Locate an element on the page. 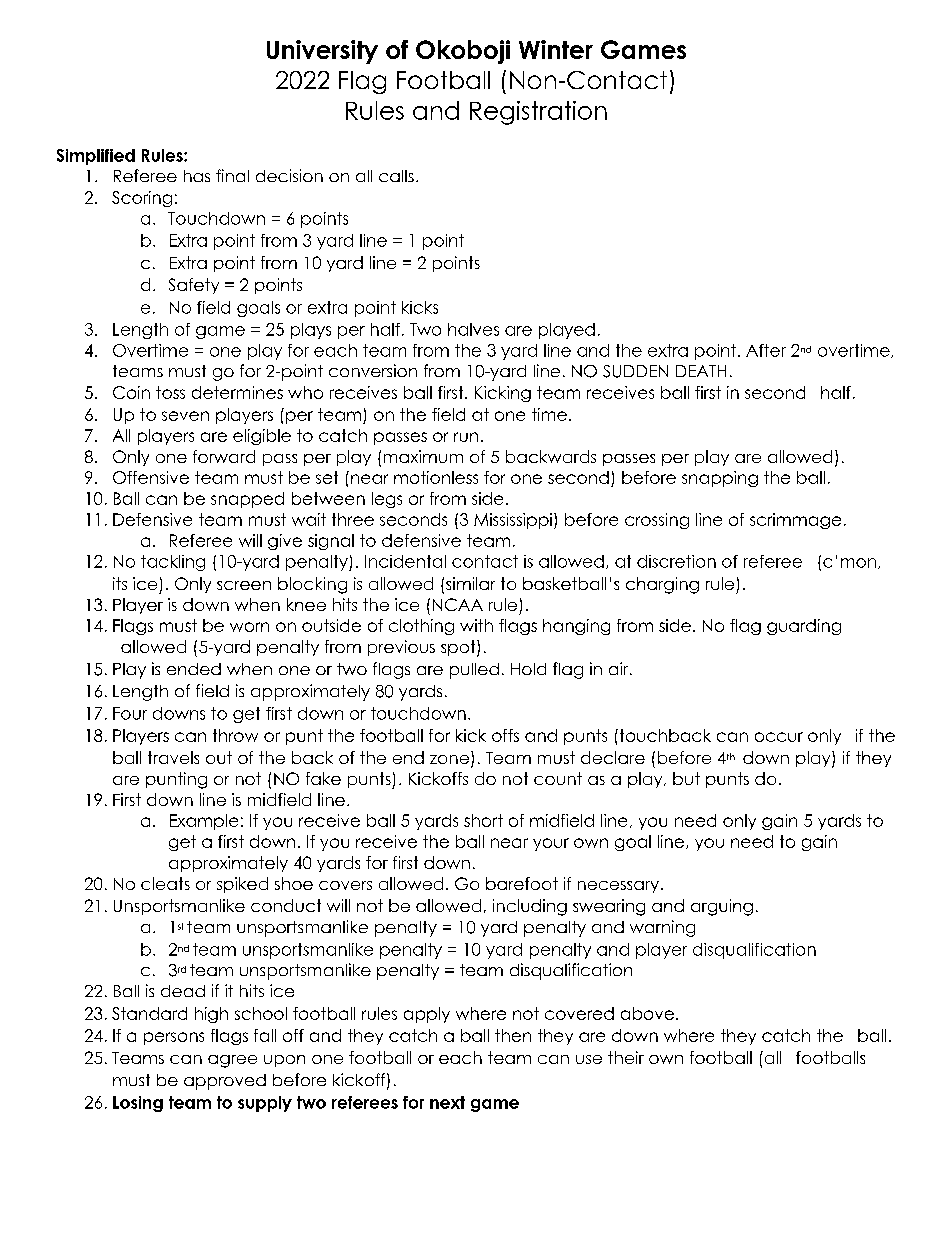 The width and height of the page is (952, 1233). their is located at coordinates (626, 1057).
